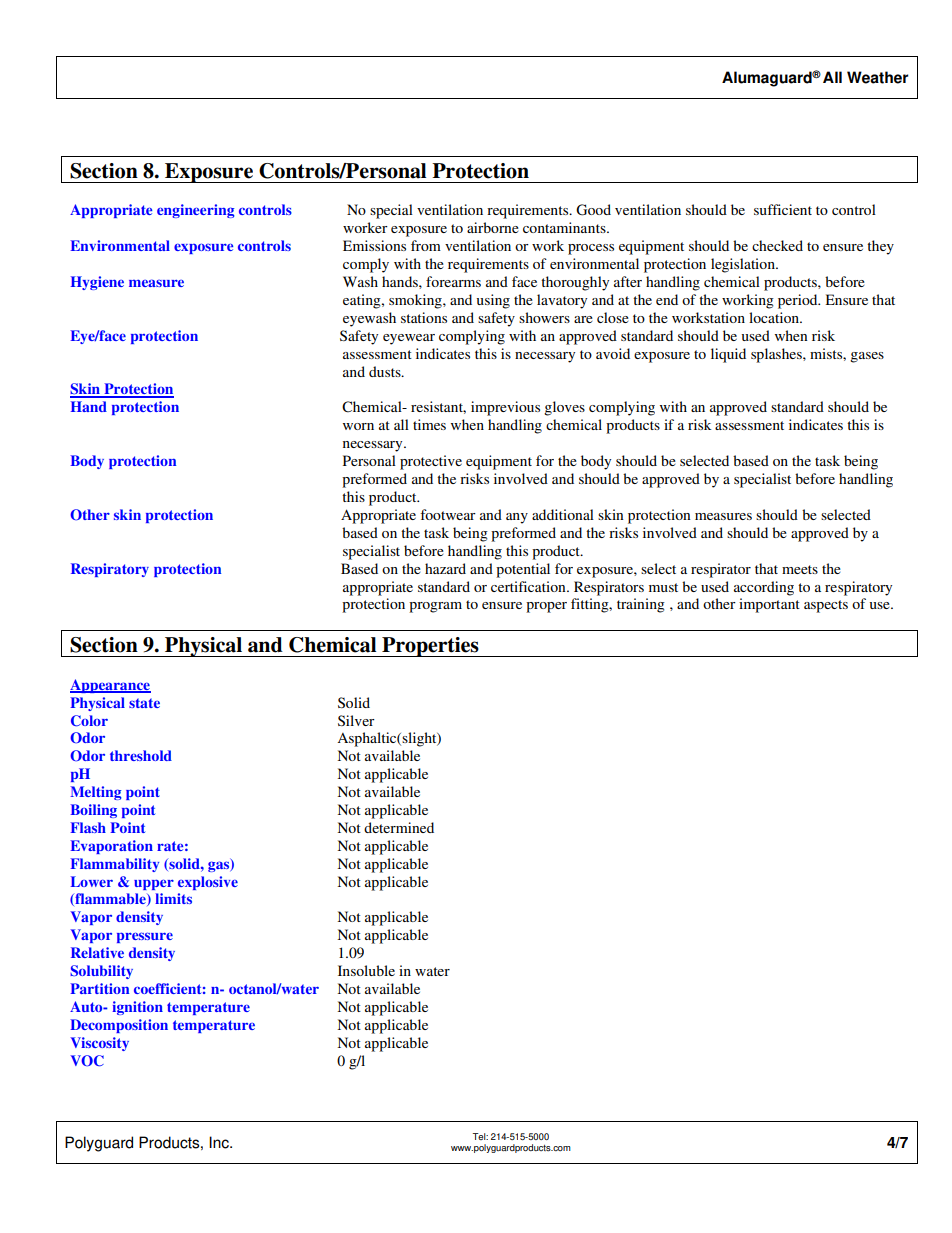 Image resolution: width=952 pixels, height=1233 pixels. What do you see at coordinates (769, 605) in the screenshot?
I see `important` at bounding box center [769, 605].
